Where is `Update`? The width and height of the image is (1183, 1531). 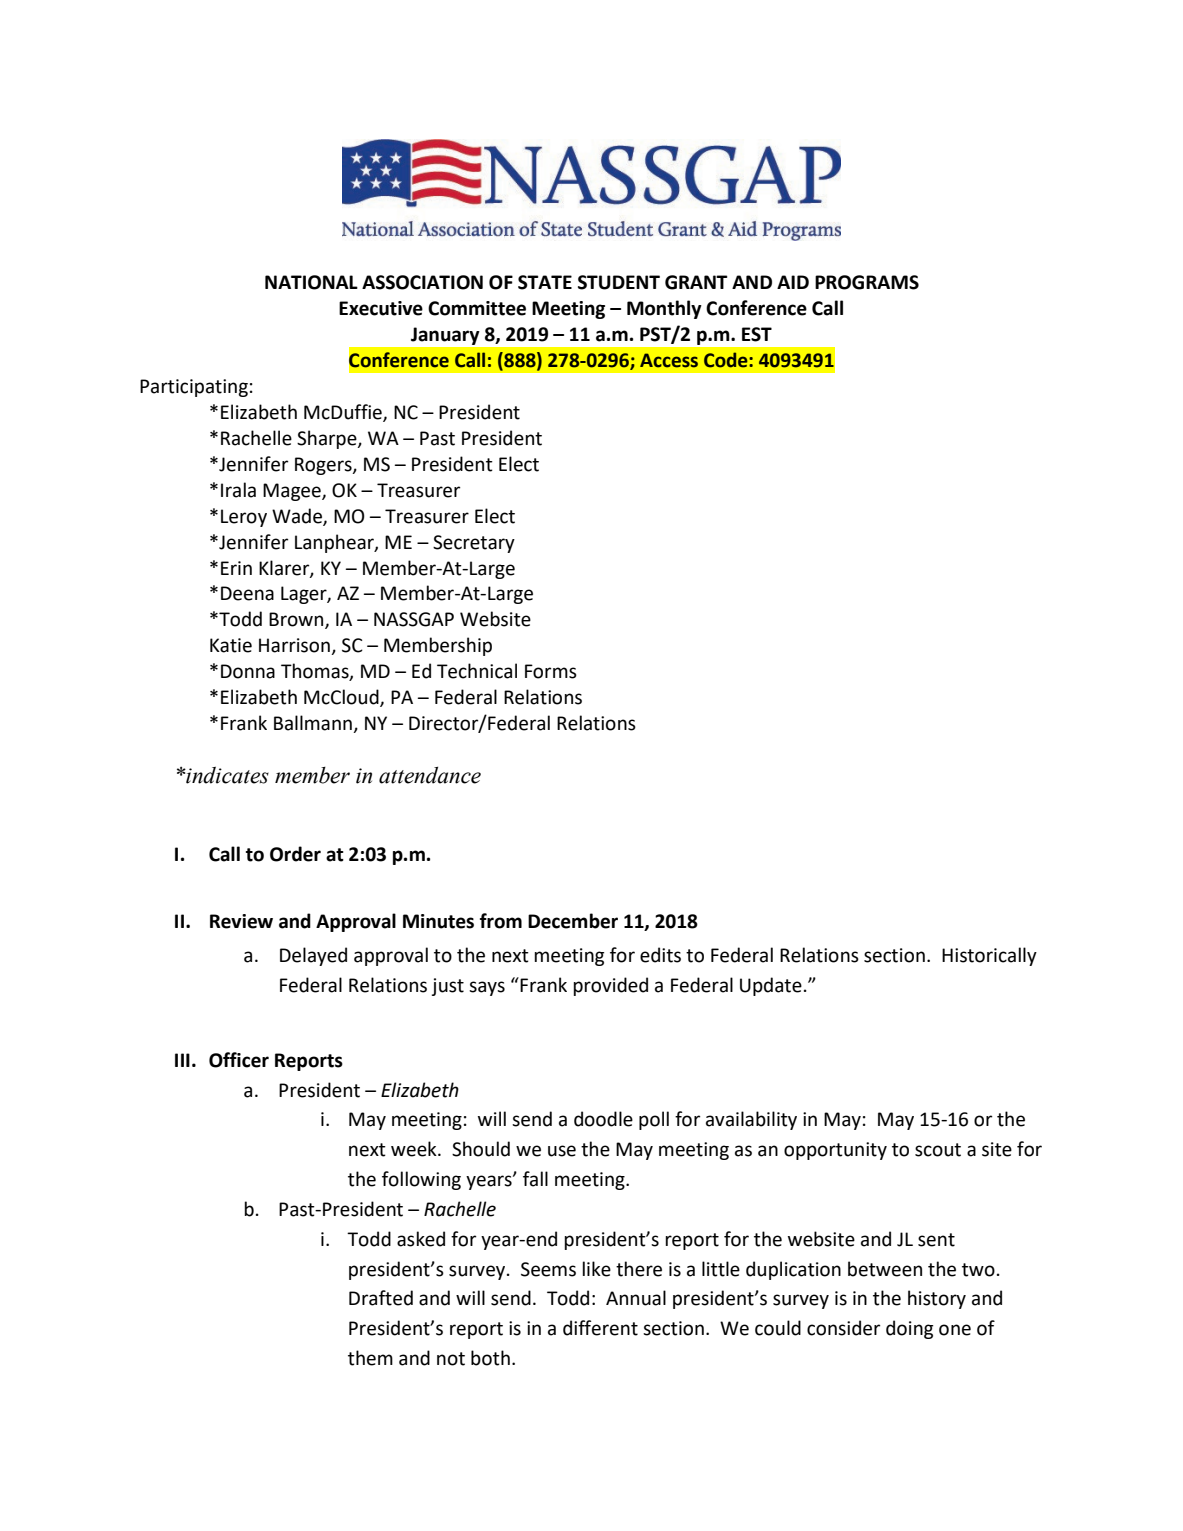 Update is located at coordinates (771, 986).
